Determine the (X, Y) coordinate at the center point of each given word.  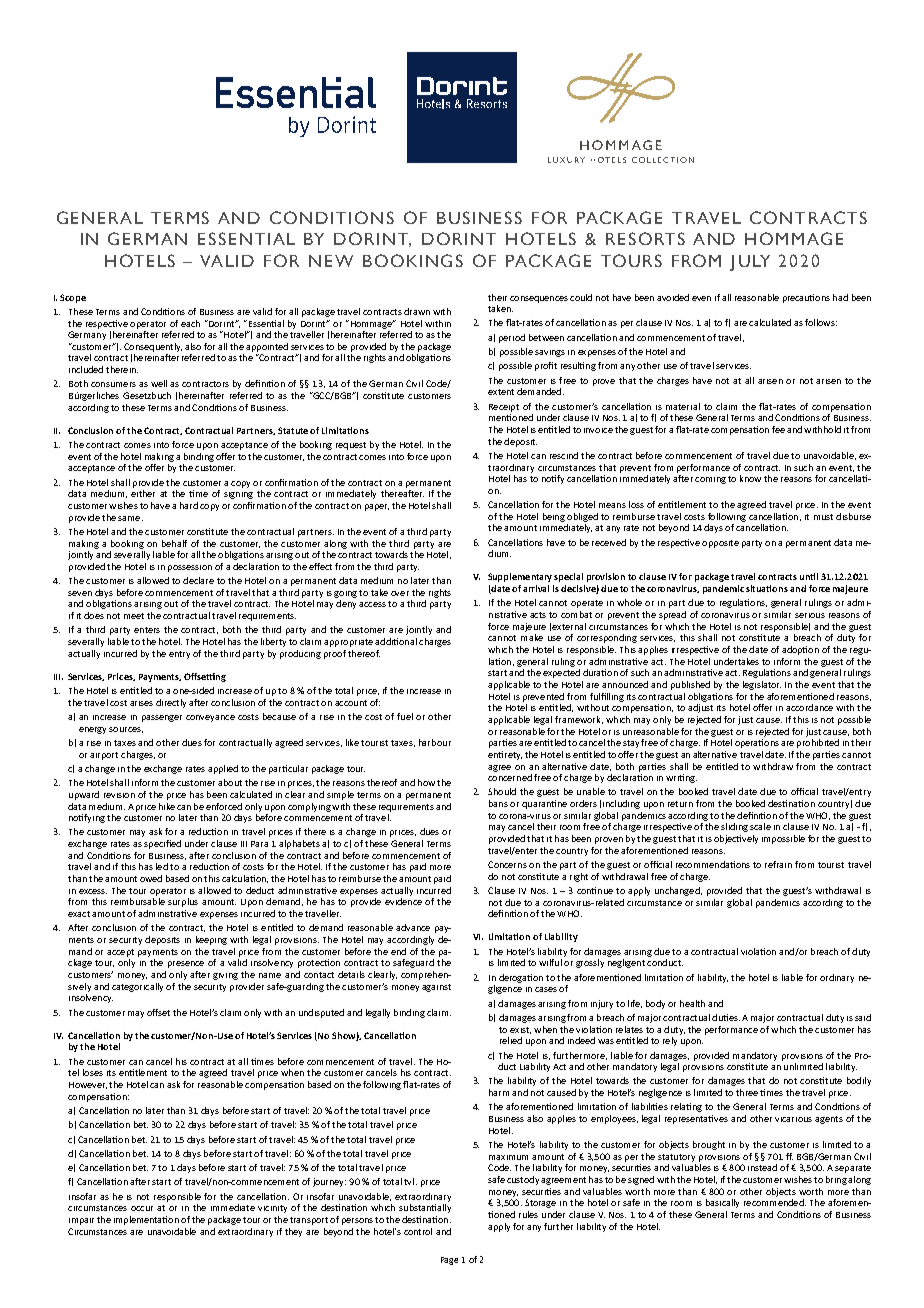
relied (511, 1040)
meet (134, 616)
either (143, 493)
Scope (73, 298)
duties (726, 1017)
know (750, 478)
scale (760, 826)
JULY (750, 263)
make (532, 637)
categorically (137, 987)
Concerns (507, 864)
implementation (146, 1220)
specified (162, 844)
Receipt (504, 408)
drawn (417, 311)
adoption (800, 650)
